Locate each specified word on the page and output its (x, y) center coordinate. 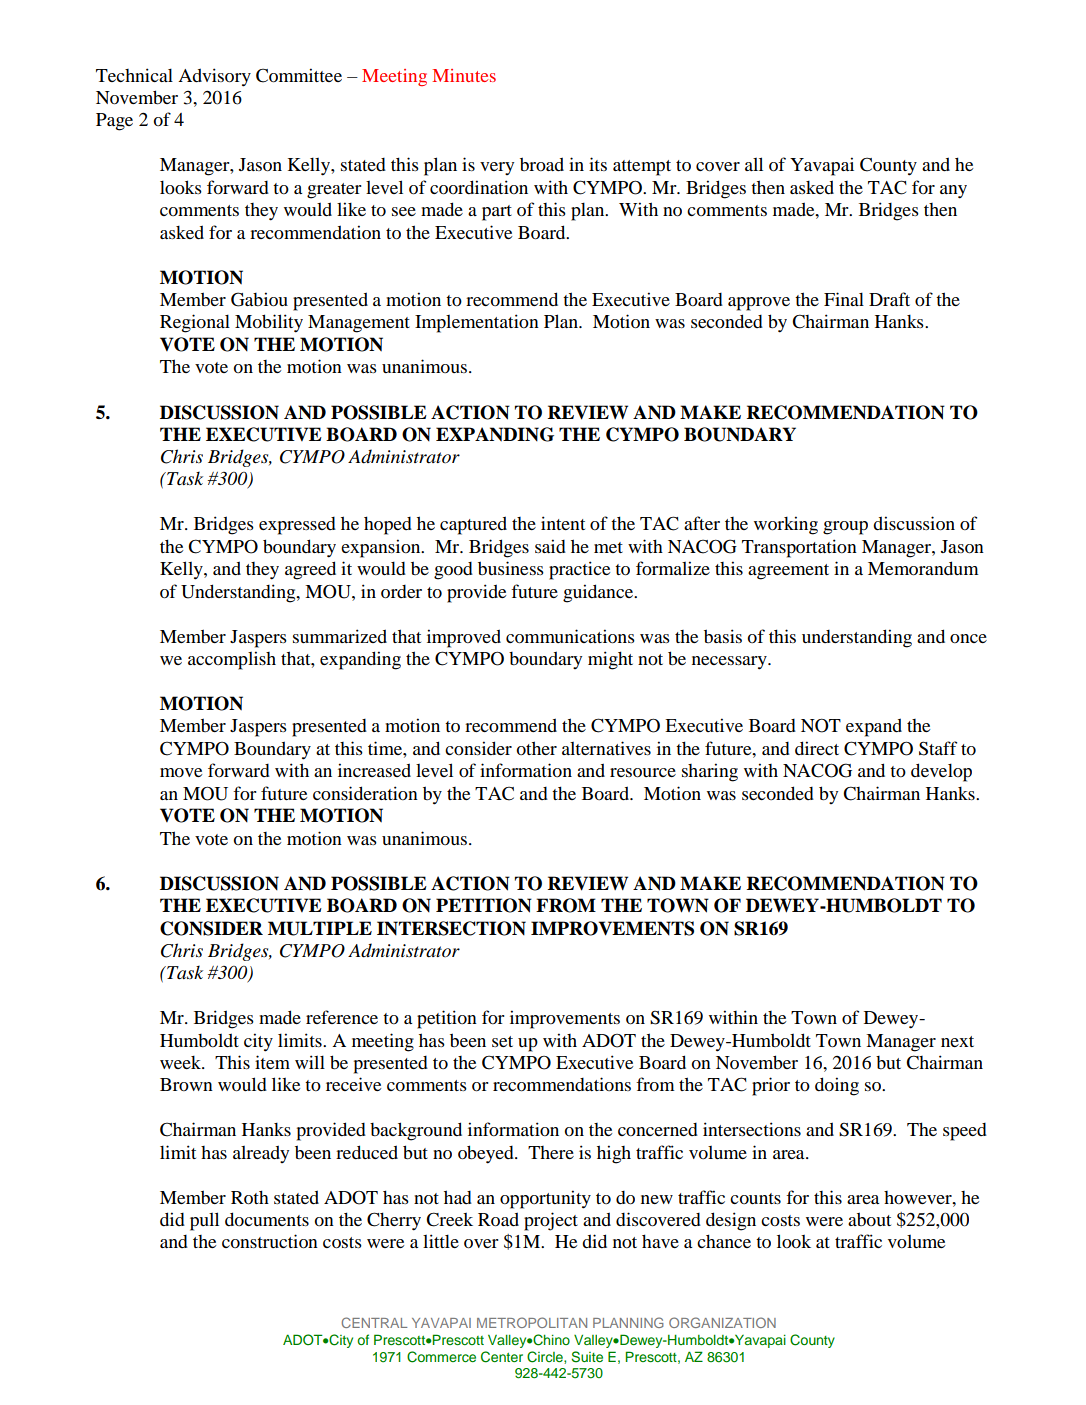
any (953, 192)
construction (270, 1241)
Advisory (214, 77)
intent (563, 523)
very (497, 168)
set (502, 1041)
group (845, 528)
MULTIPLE (320, 928)
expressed (297, 526)
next (957, 1041)
